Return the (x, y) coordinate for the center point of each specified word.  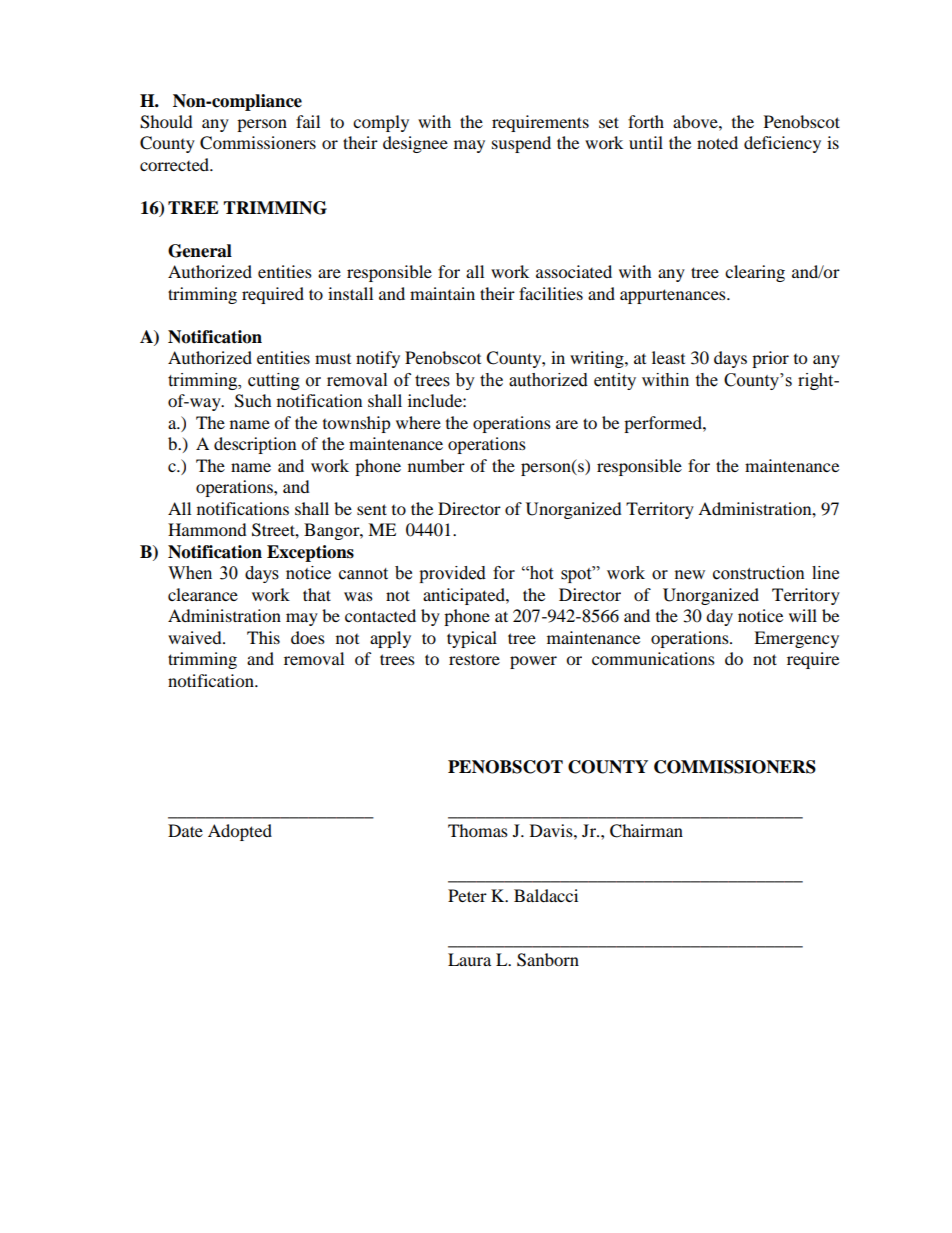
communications (653, 658)
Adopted (240, 832)
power (533, 662)
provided (452, 574)
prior (770, 359)
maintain (442, 293)
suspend (521, 144)
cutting (274, 381)
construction (759, 573)
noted (717, 142)
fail (308, 121)
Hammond (207, 529)
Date (185, 830)
